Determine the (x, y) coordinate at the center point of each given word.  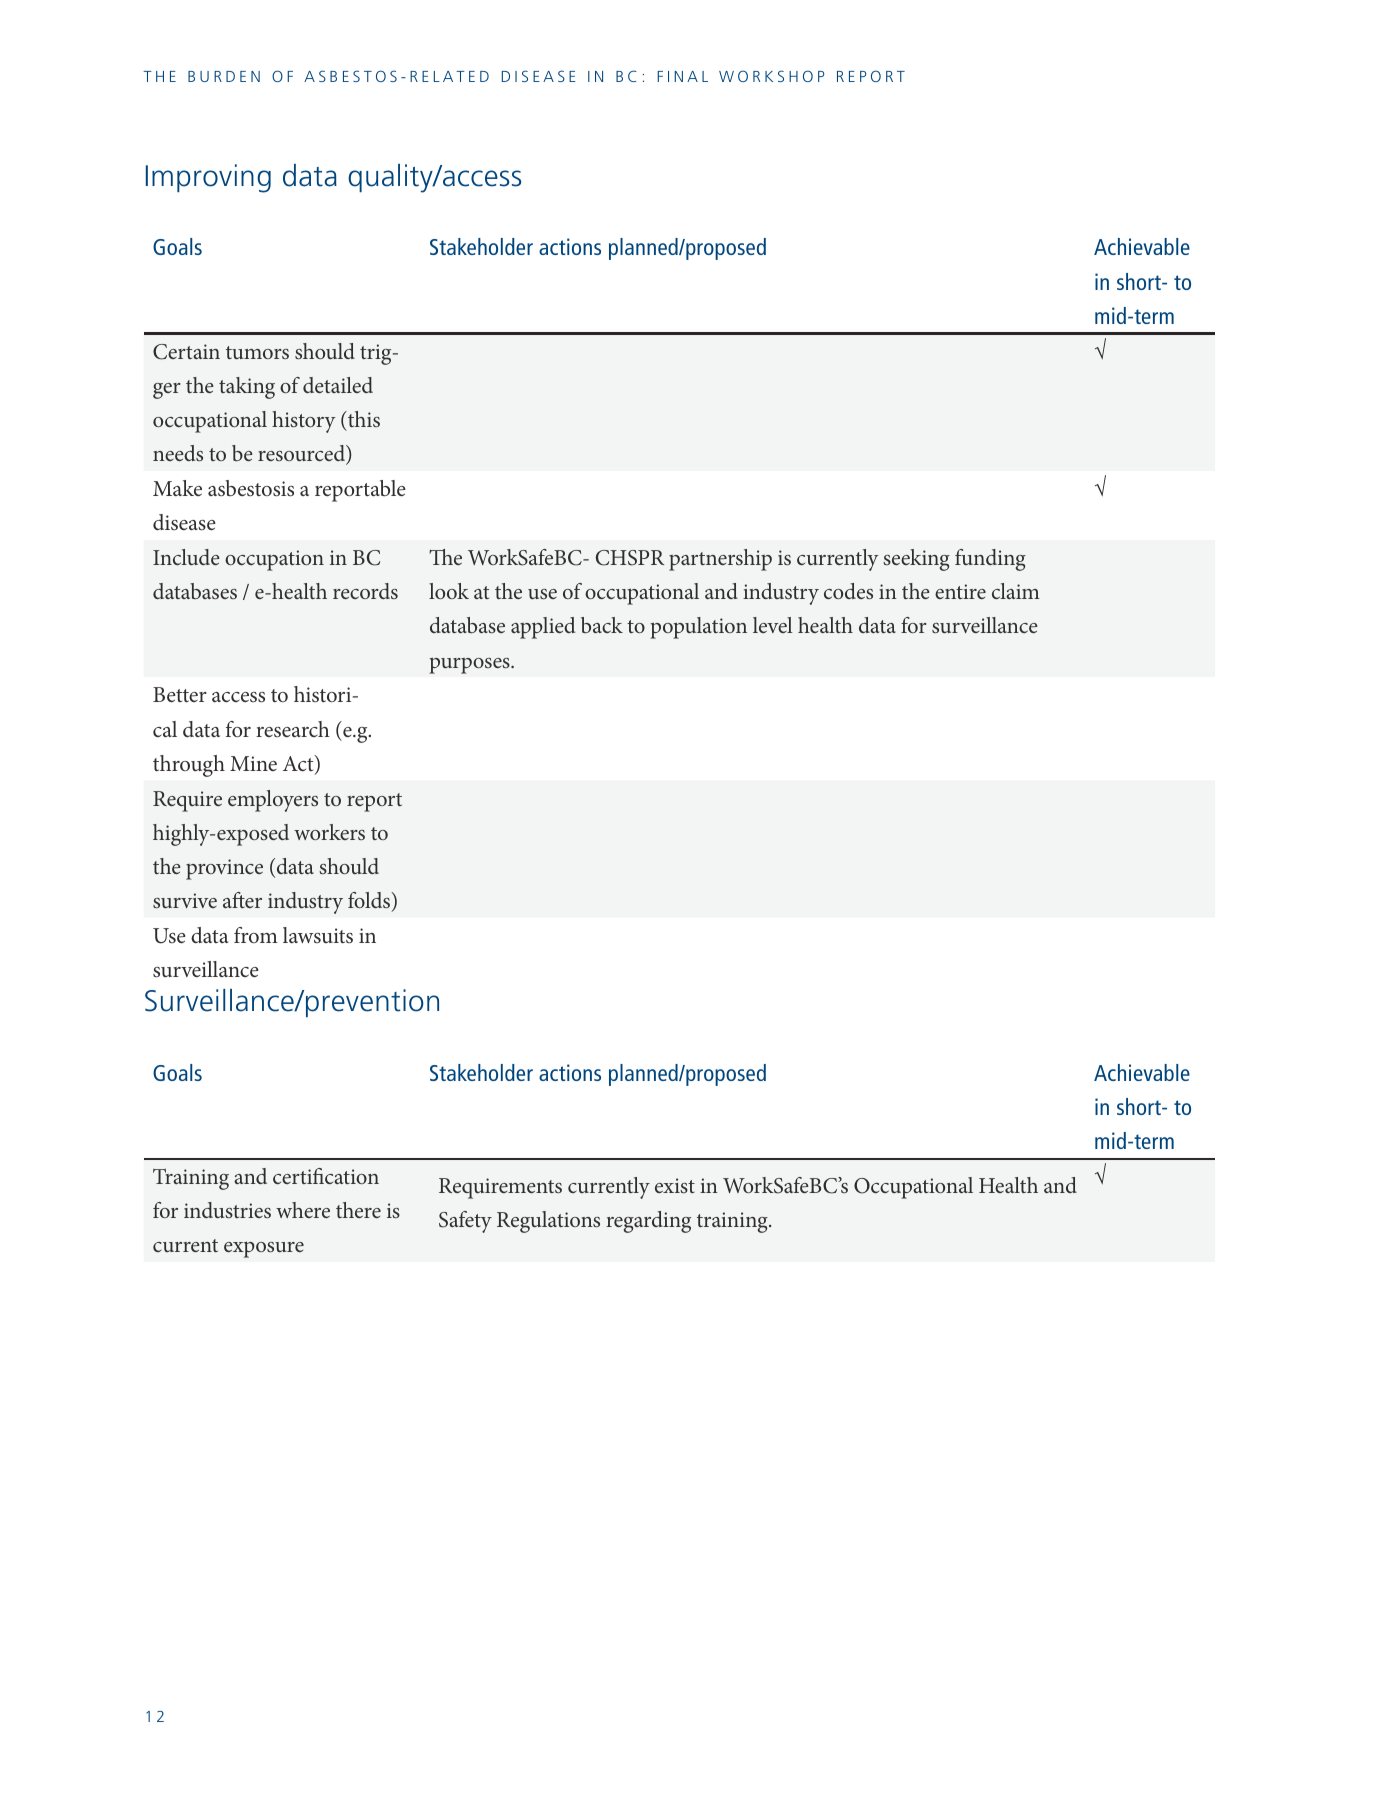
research (293, 729)
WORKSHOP (771, 76)
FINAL (682, 76)
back (602, 625)
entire (960, 591)
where (303, 1210)
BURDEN (224, 76)
